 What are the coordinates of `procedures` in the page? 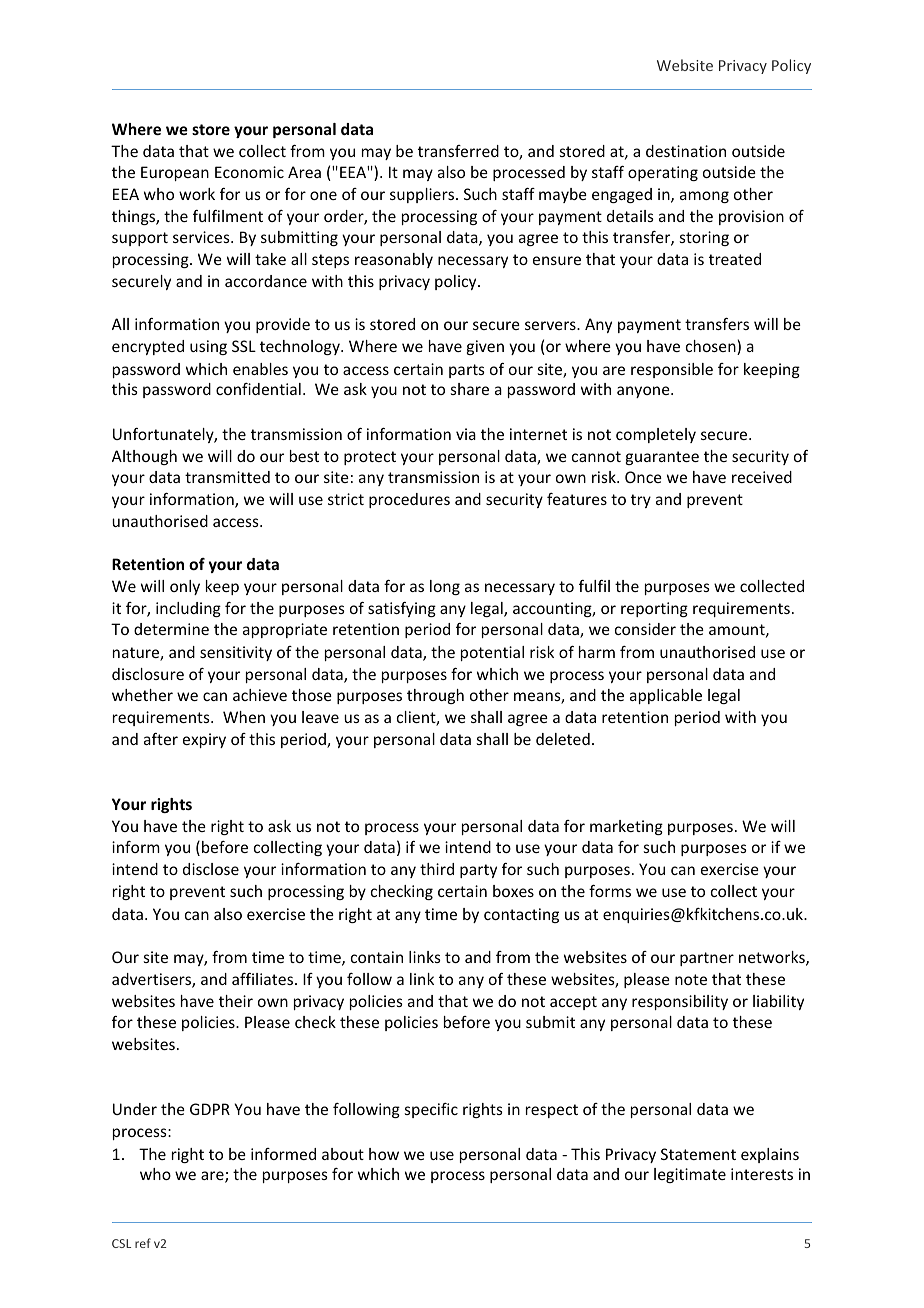 It's located at (409, 500).
